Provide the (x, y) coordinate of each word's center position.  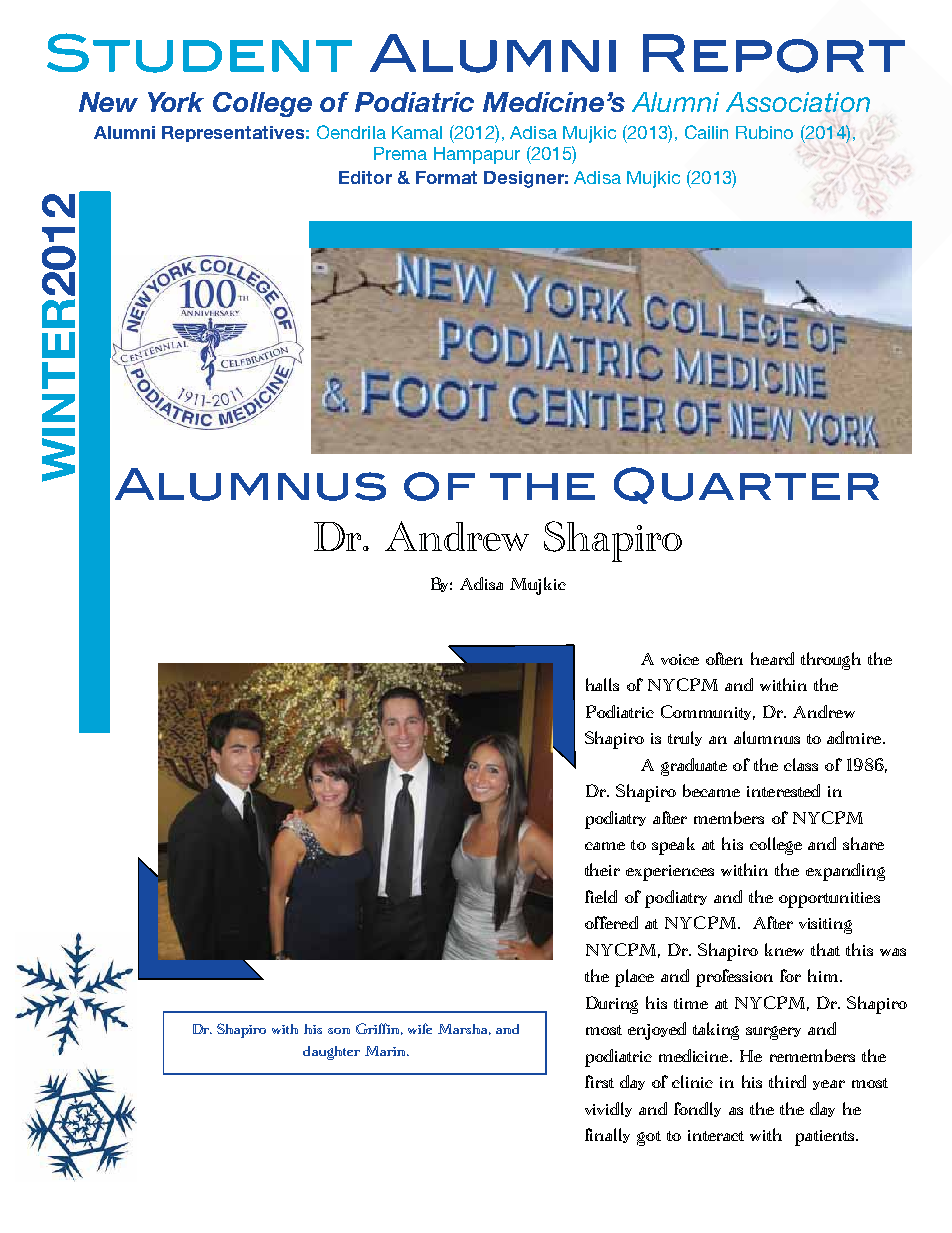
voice (680, 659)
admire (855, 737)
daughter (331, 1053)
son (339, 1031)
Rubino (764, 132)
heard (772, 658)
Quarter (746, 485)
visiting (825, 926)
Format (446, 177)
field (601, 896)
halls (602, 684)
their (602, 869)
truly (685, 738)
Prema (400, 153)
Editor (365, 177)
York (176, 102)
